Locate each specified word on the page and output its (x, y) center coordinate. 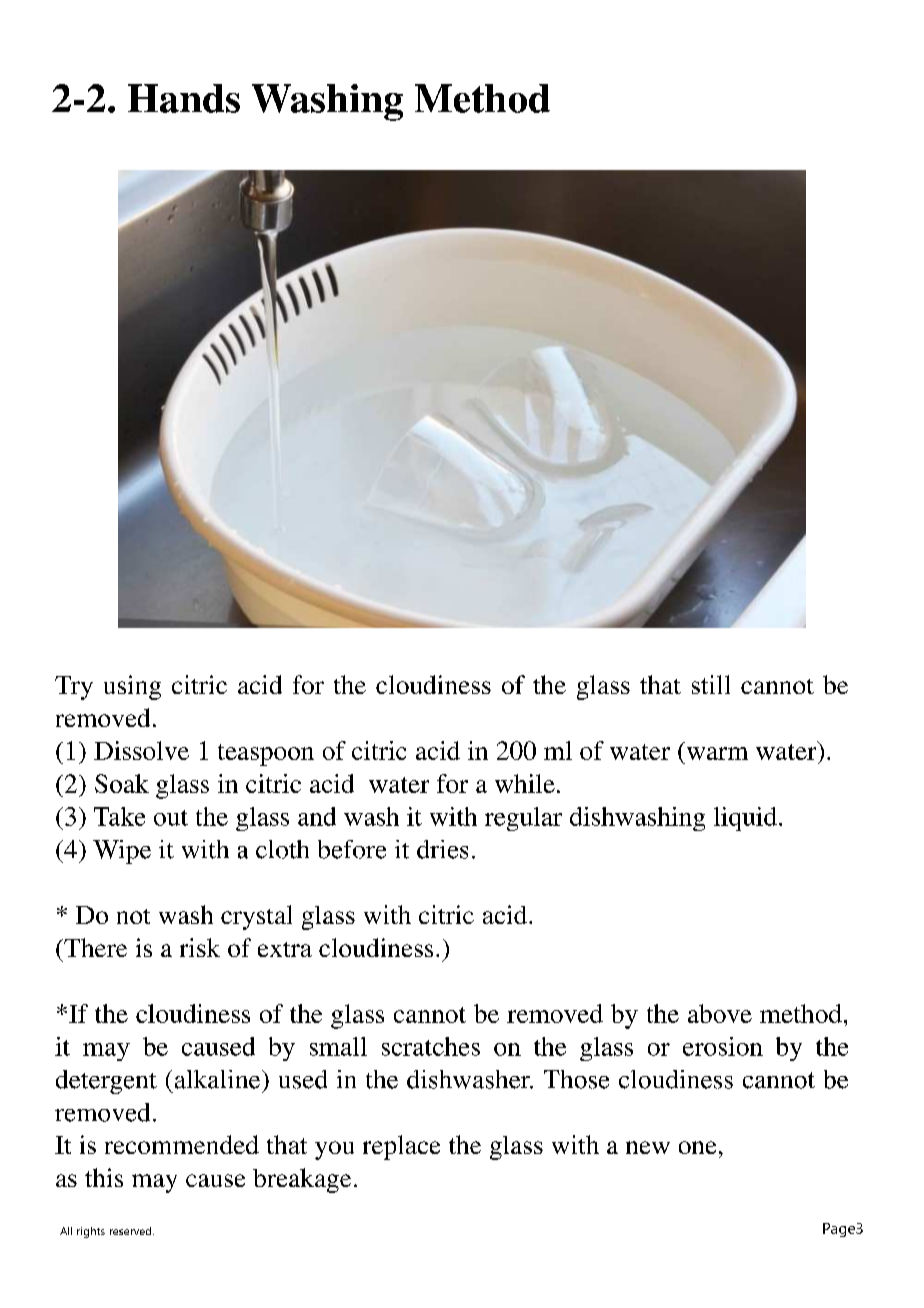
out (171, 818)
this (104, 1177)
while (525, 783)
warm (717, 753)
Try (74, 688)
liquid (745, 819)
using (132, 687)
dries (442, 849)
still (711, 684)
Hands (184, 98)
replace (401, 1147)
